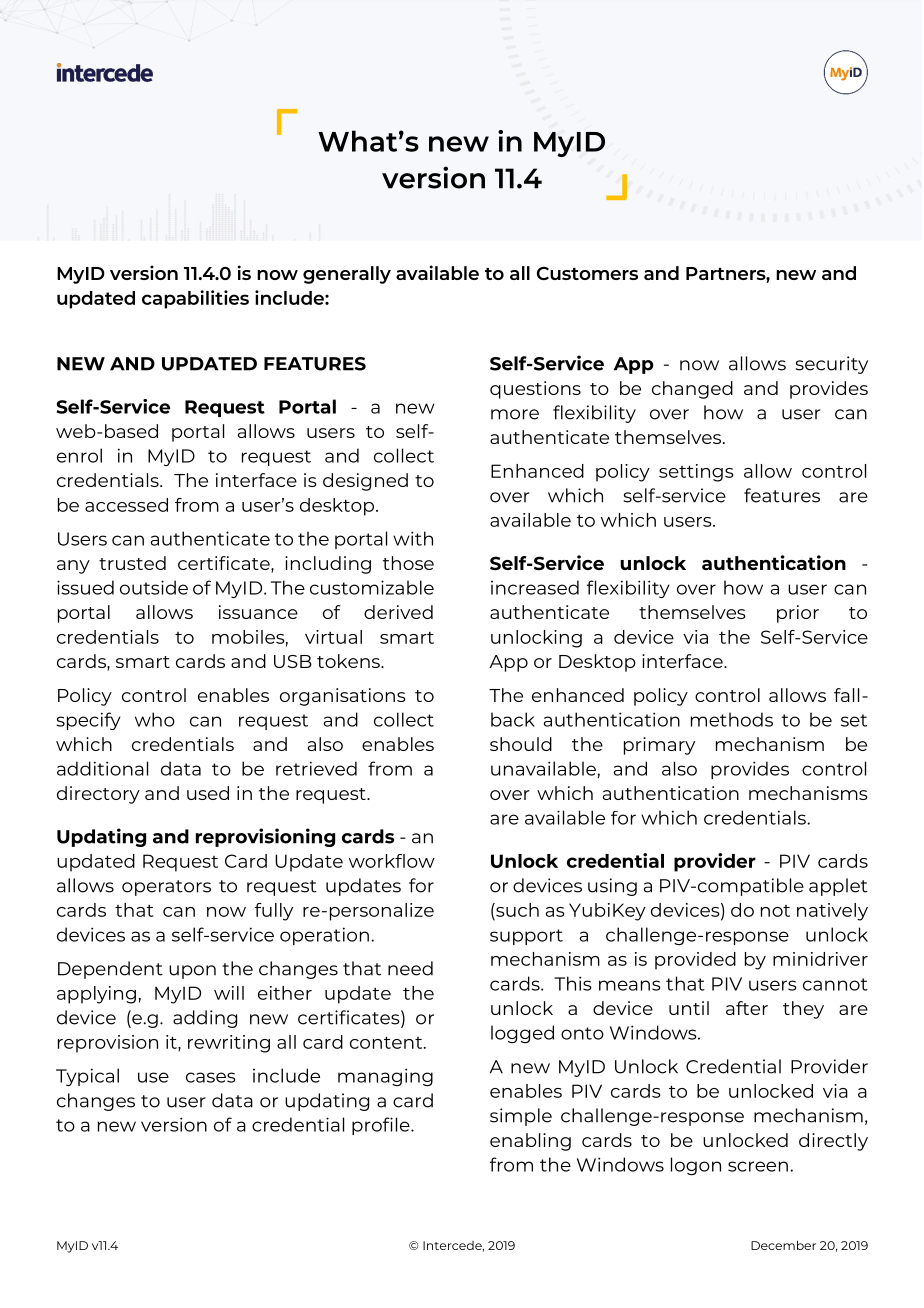 The image size is (924, 1308). I want to click on methods, so click(732, 719).
